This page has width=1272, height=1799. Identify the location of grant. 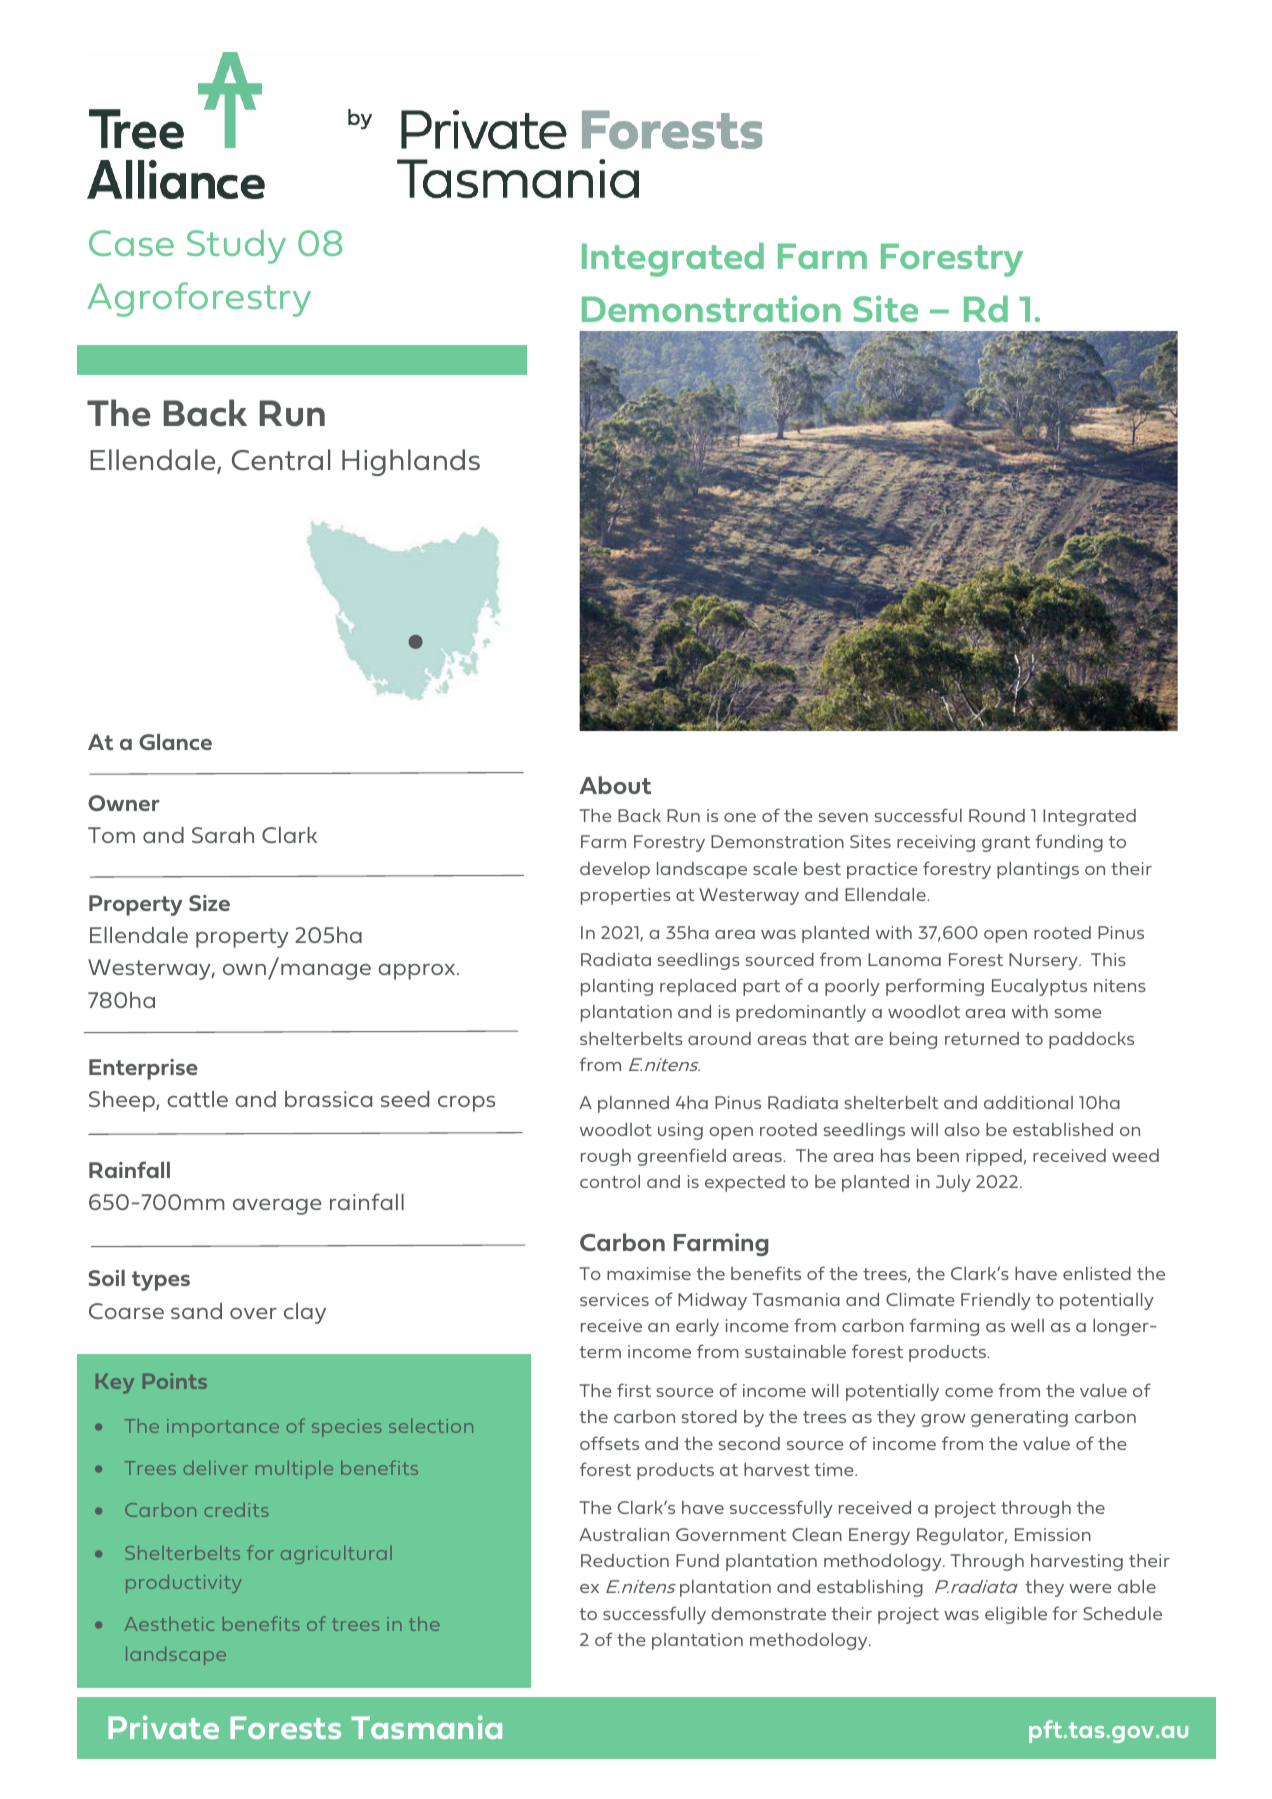
(1006, 844).
